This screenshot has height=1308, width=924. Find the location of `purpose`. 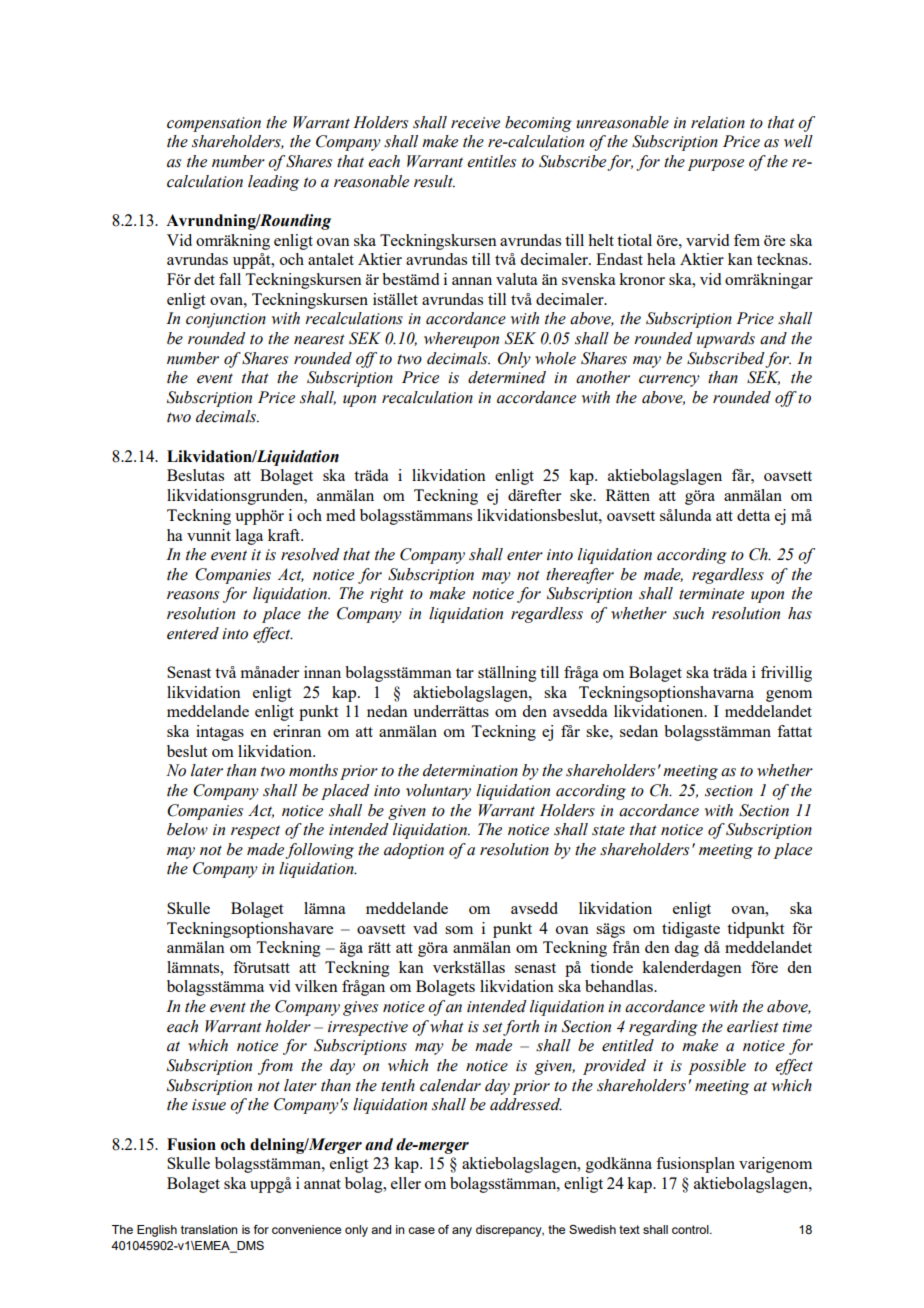

purpose is located at coordinates (716, 165).
